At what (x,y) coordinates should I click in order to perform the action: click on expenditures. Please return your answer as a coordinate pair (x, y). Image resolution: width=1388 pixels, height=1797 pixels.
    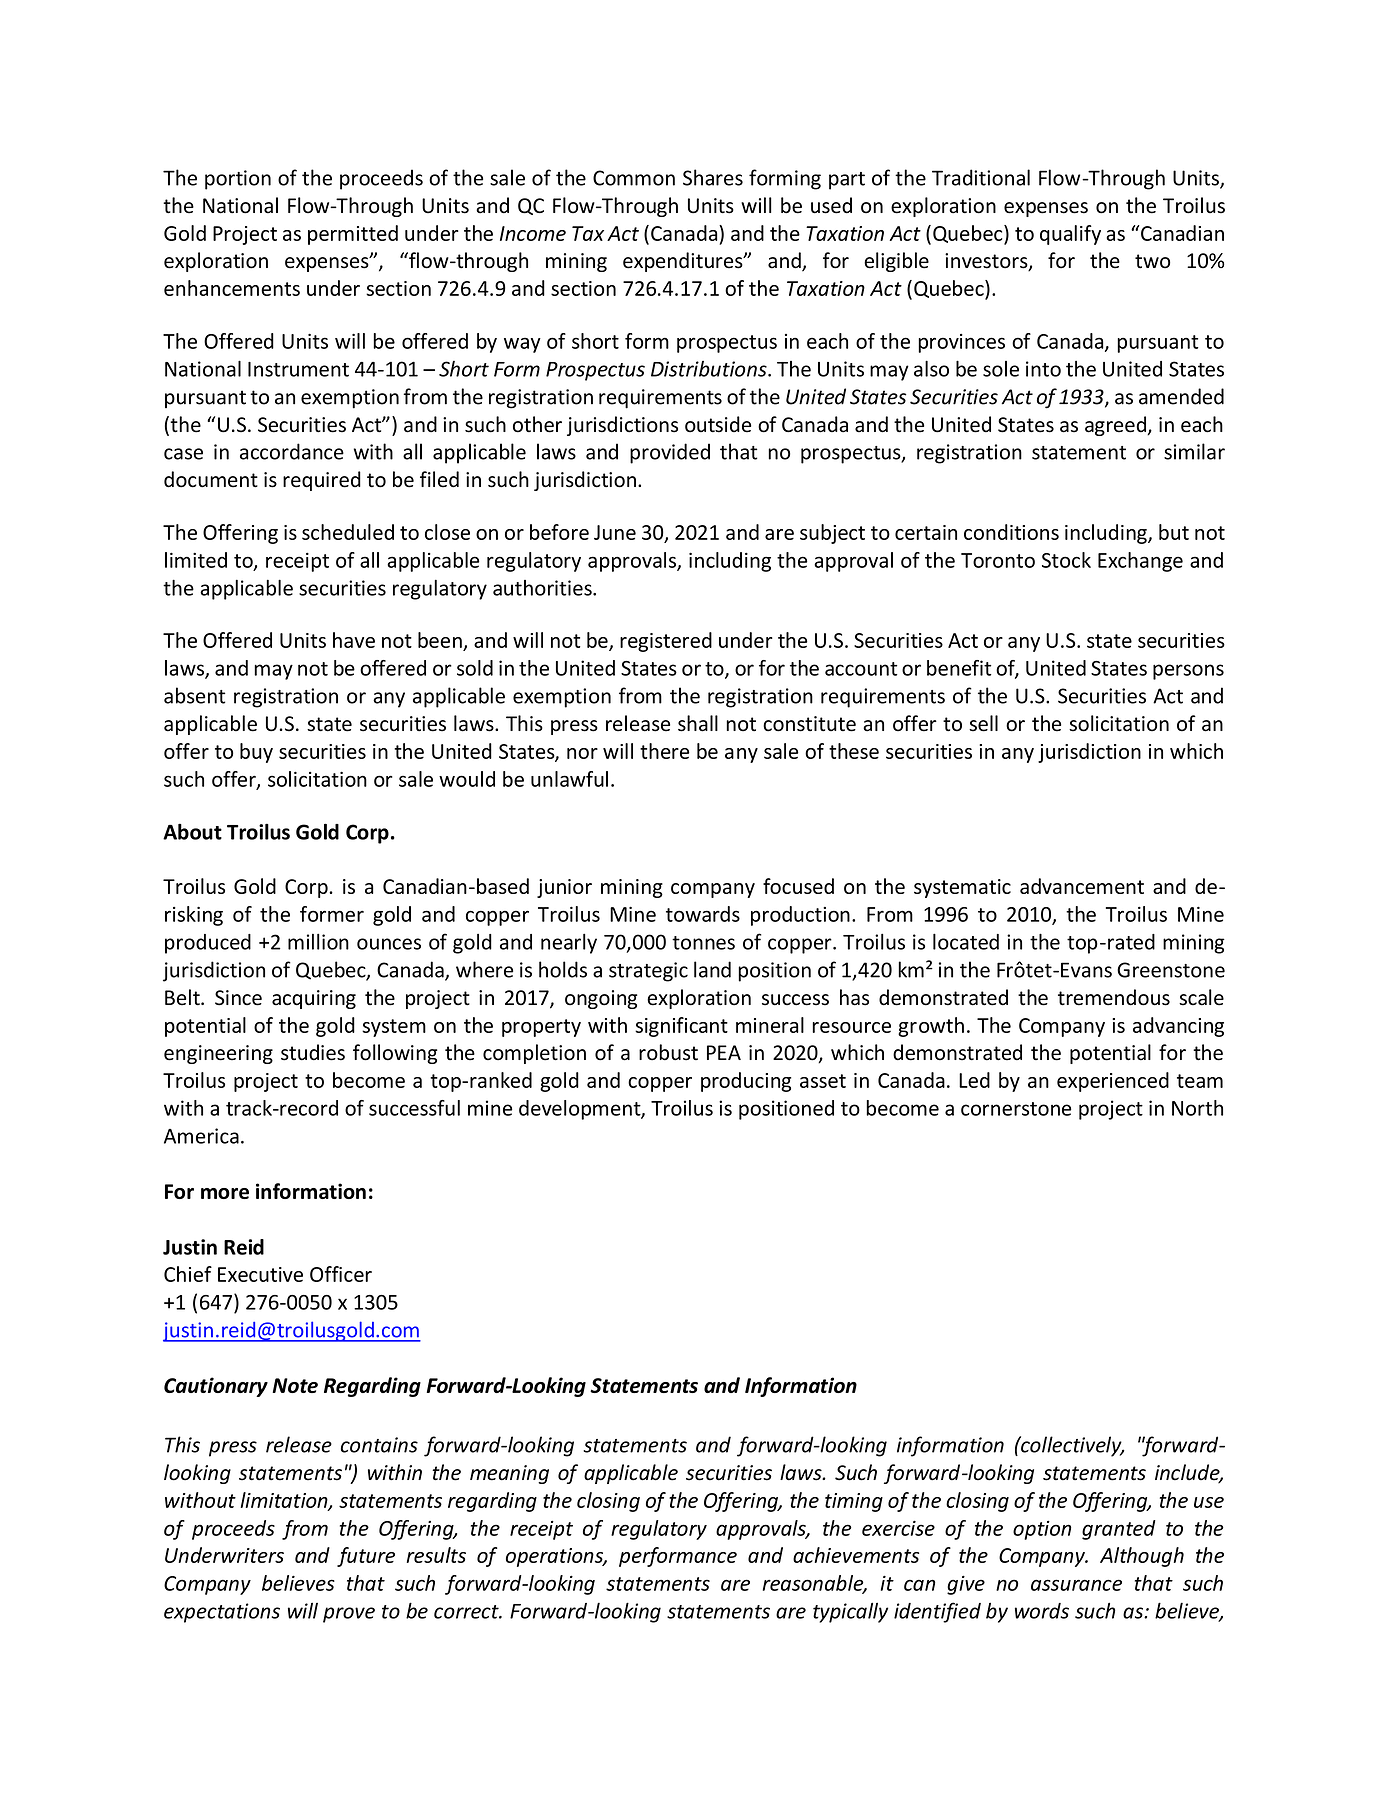
    Looking at the image, I should click on (684, 262).
